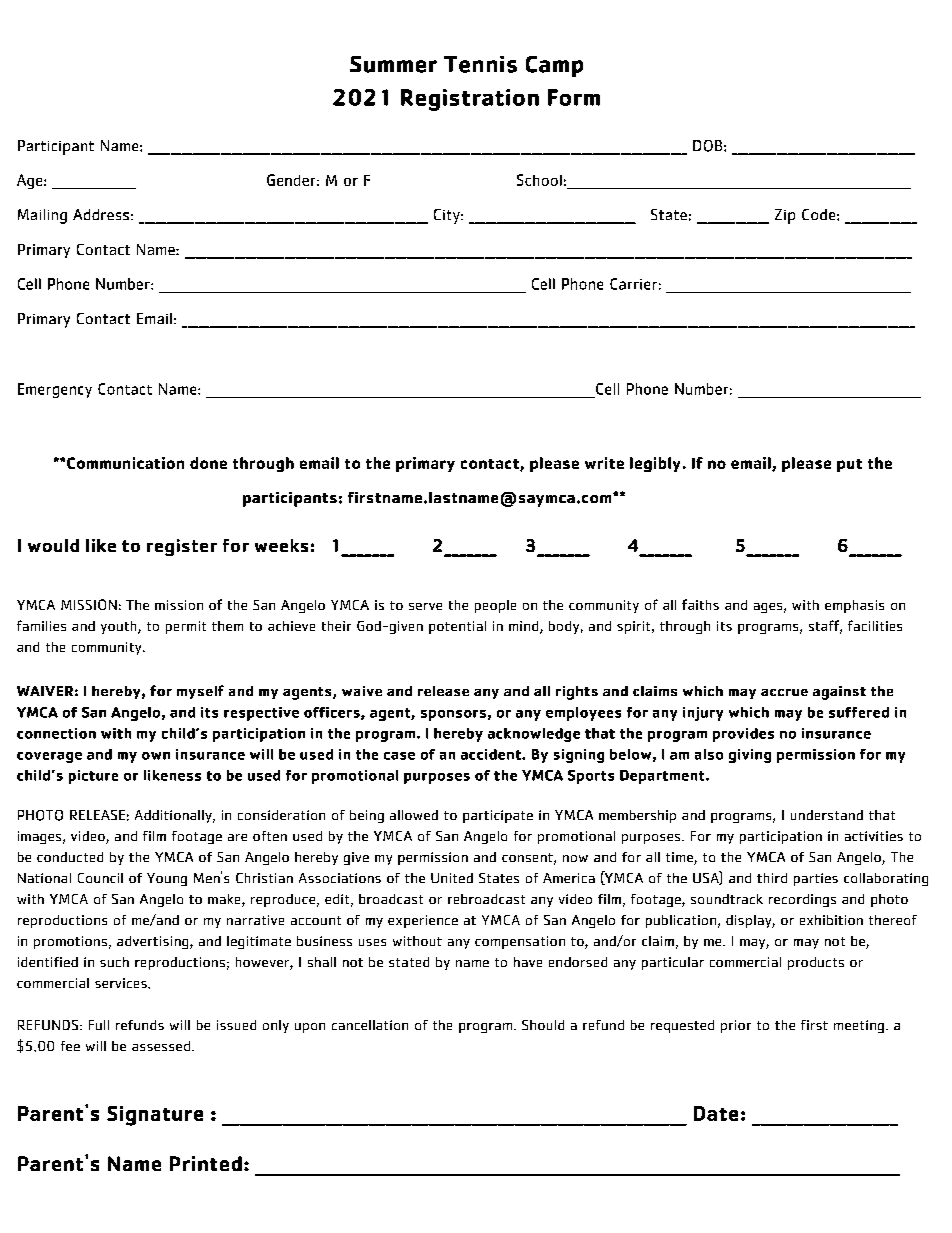  Describe the element at coordinates (849, 465) in the image. I see `put` at that location.
